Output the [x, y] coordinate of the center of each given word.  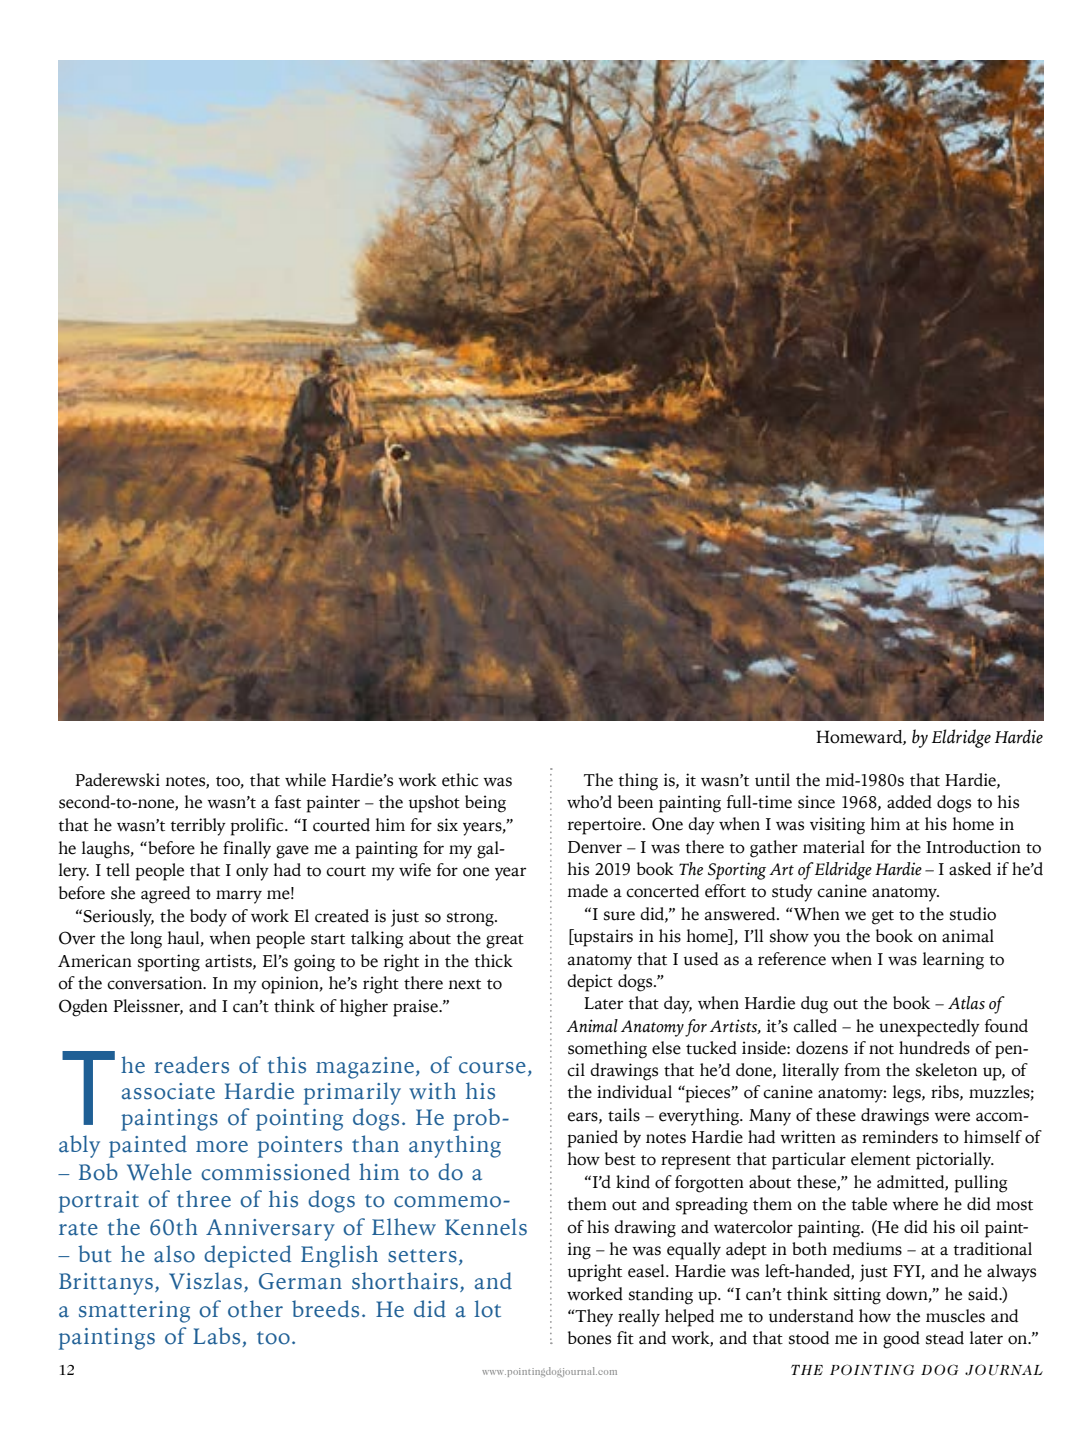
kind [633, 1182]
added [909, 802]
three [204, 1199]
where [915, 1204]
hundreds [934, 1048]
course [492, 1068]
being [485, 804]
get [883, 917]
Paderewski [117, 780]
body [208, 918]
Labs [218, 1337]
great [505, 941]
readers [191, 1065]
